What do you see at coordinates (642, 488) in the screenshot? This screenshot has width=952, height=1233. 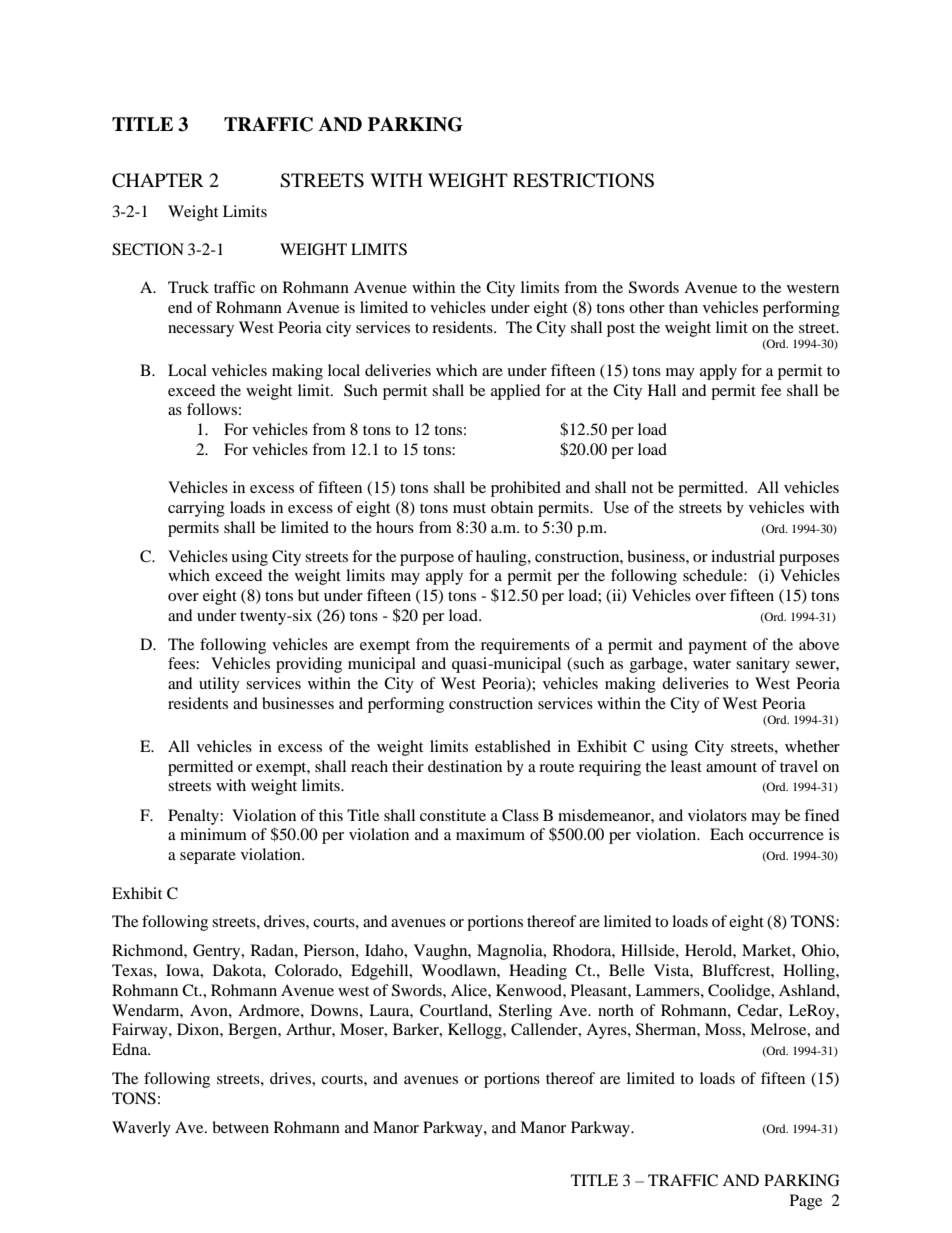 I see `not` at bounding box center [642, 488].
